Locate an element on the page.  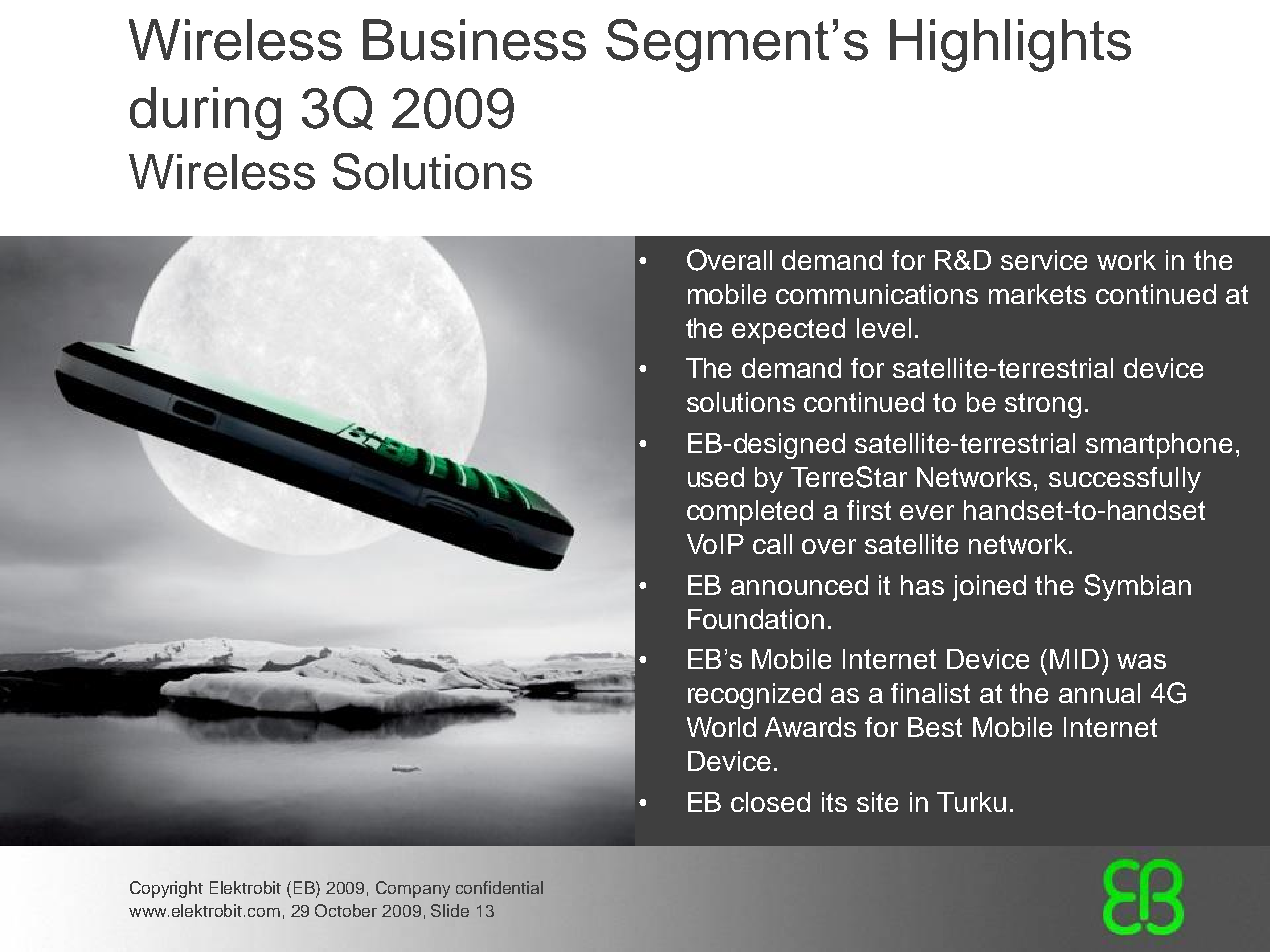
Highlights is located at coordinates (1010, 45).
